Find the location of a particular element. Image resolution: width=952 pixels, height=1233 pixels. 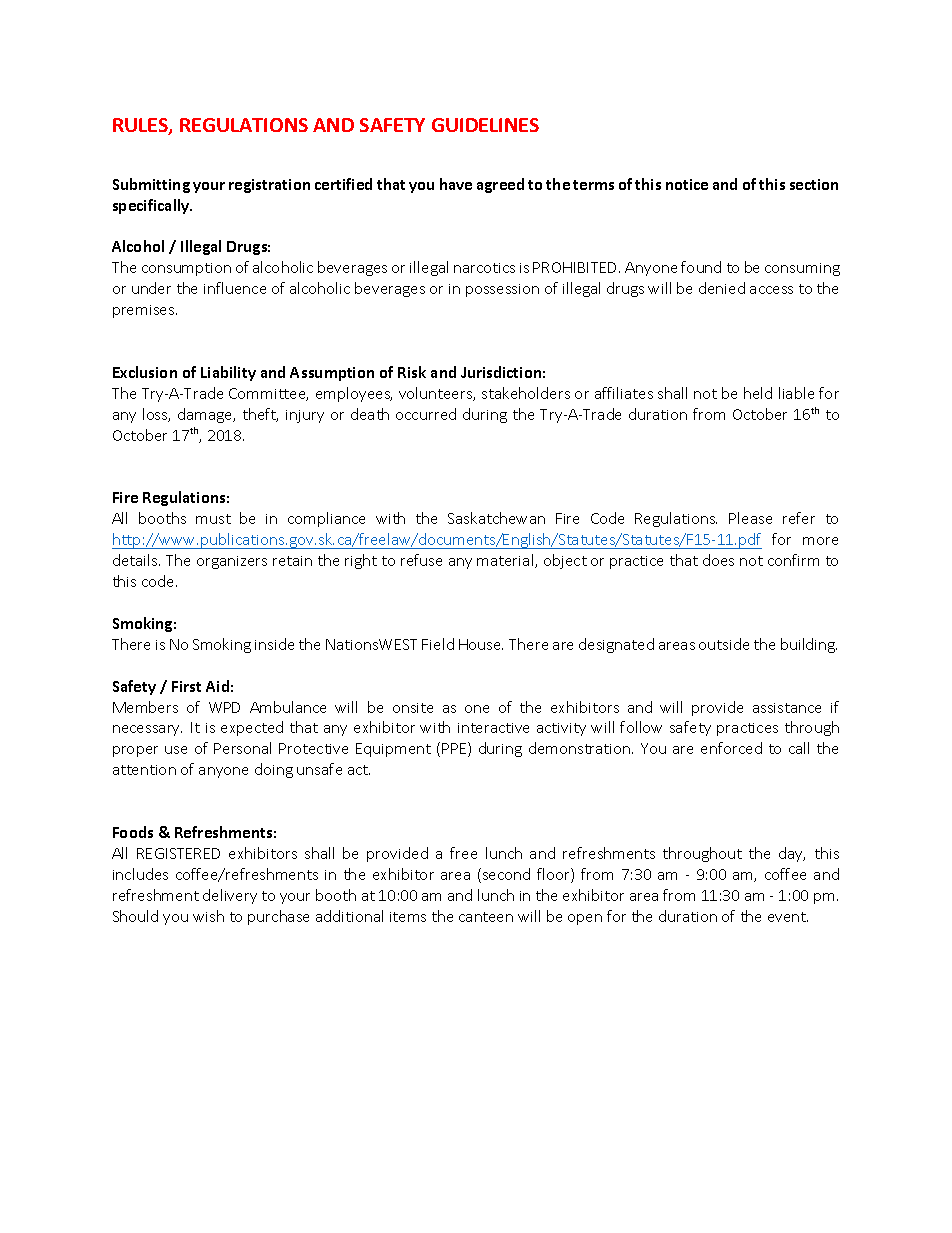

Please is located at coordinates (750, 518).
